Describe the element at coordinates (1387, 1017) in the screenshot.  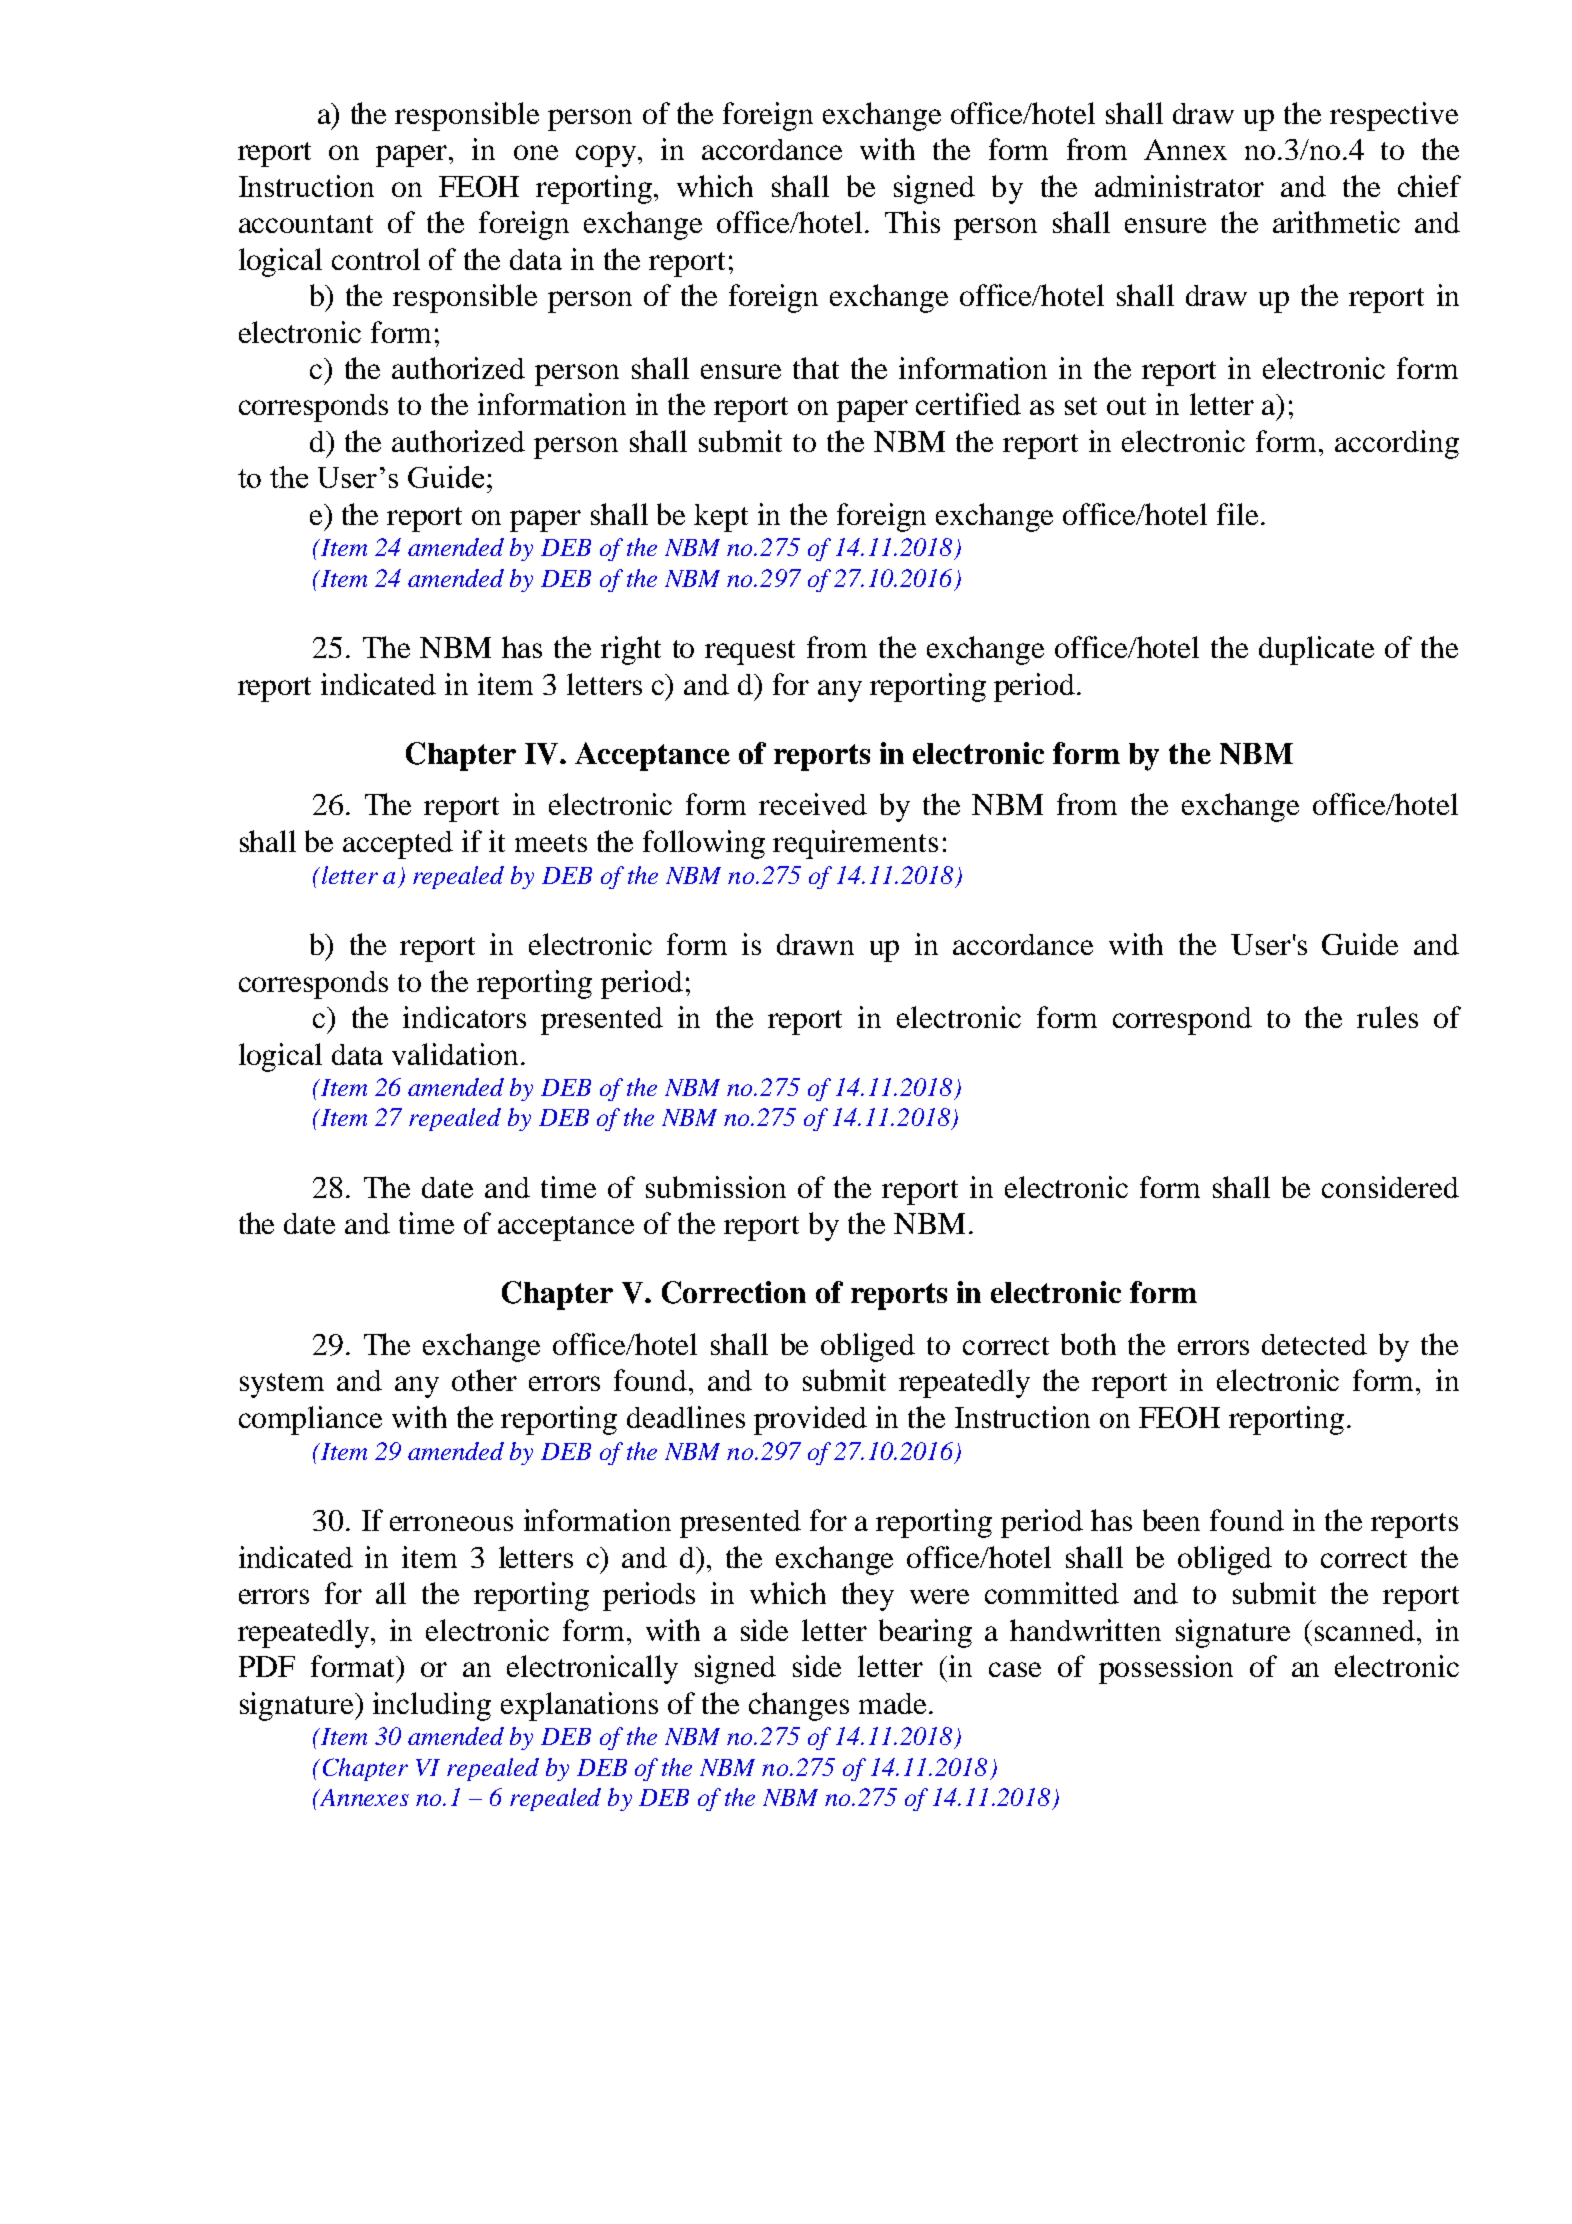
I see `rules` at that location.
